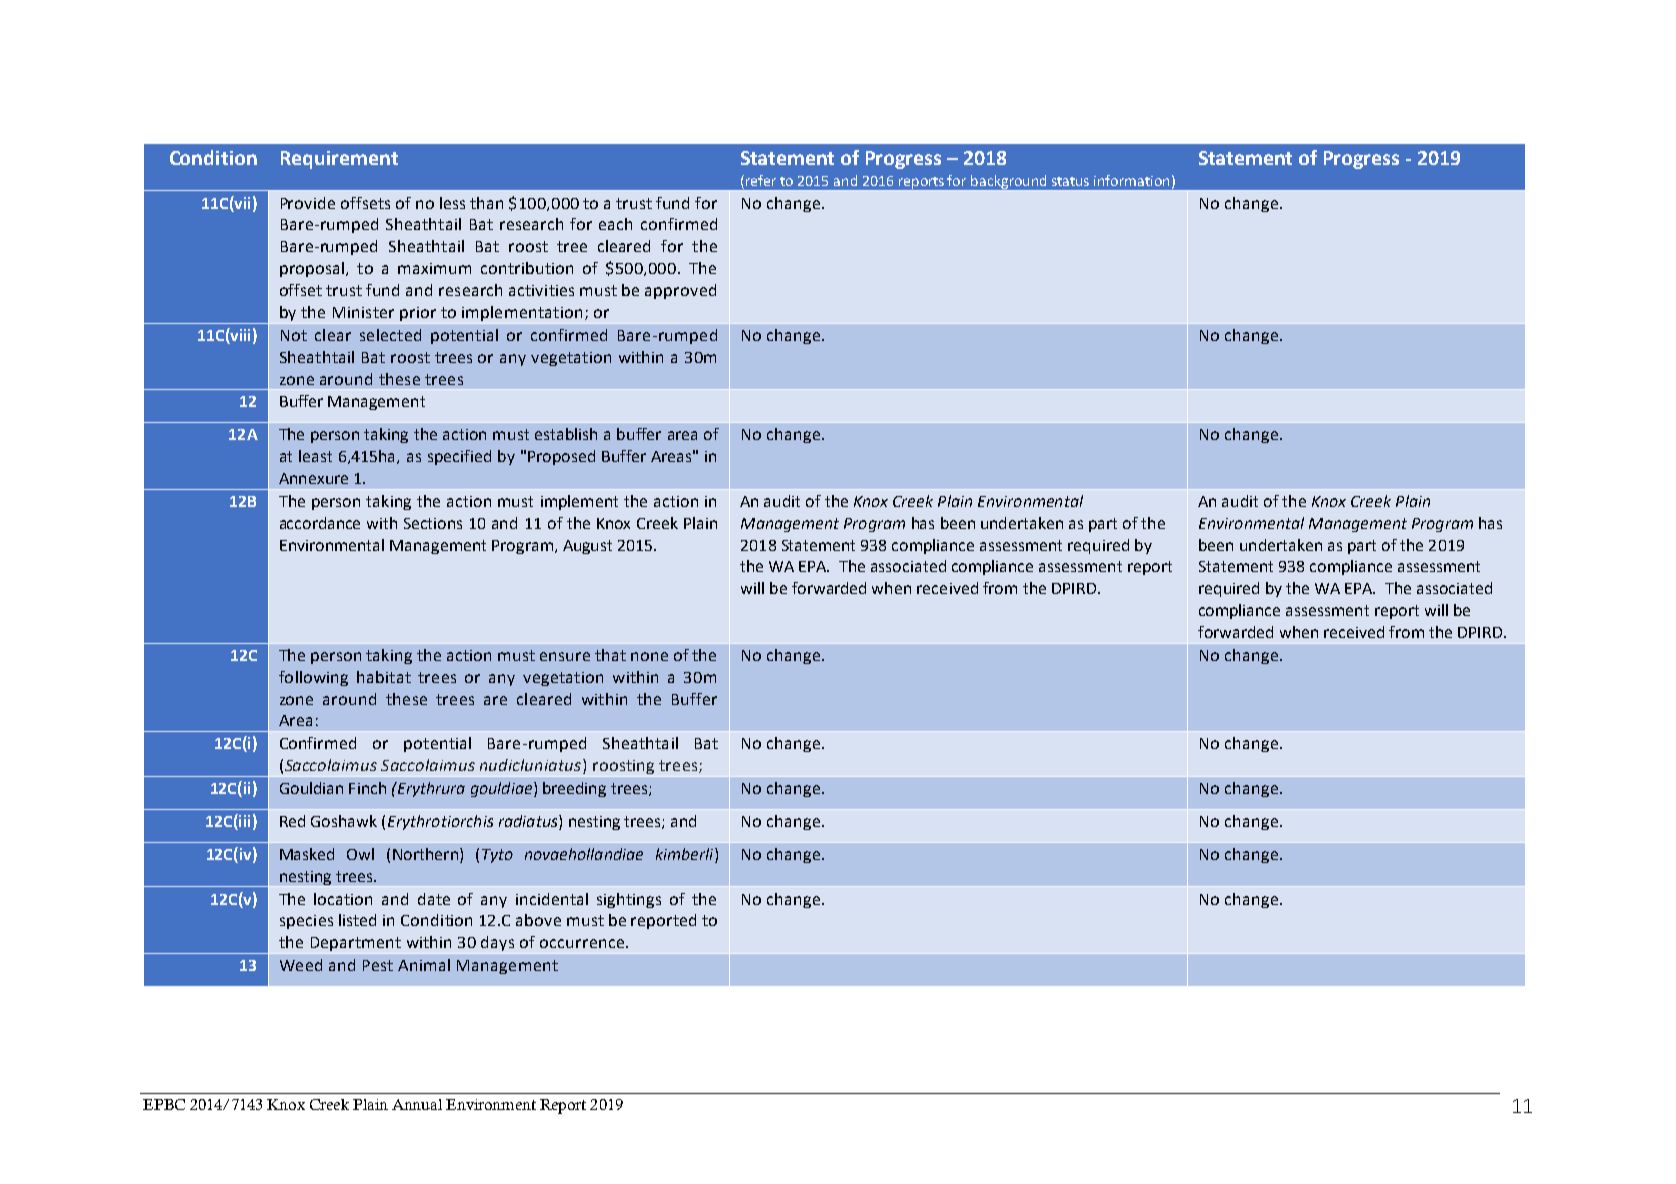  Describe the element at coordinates (164, 1104) in the screenshot. I see `EPBC` at that location.
